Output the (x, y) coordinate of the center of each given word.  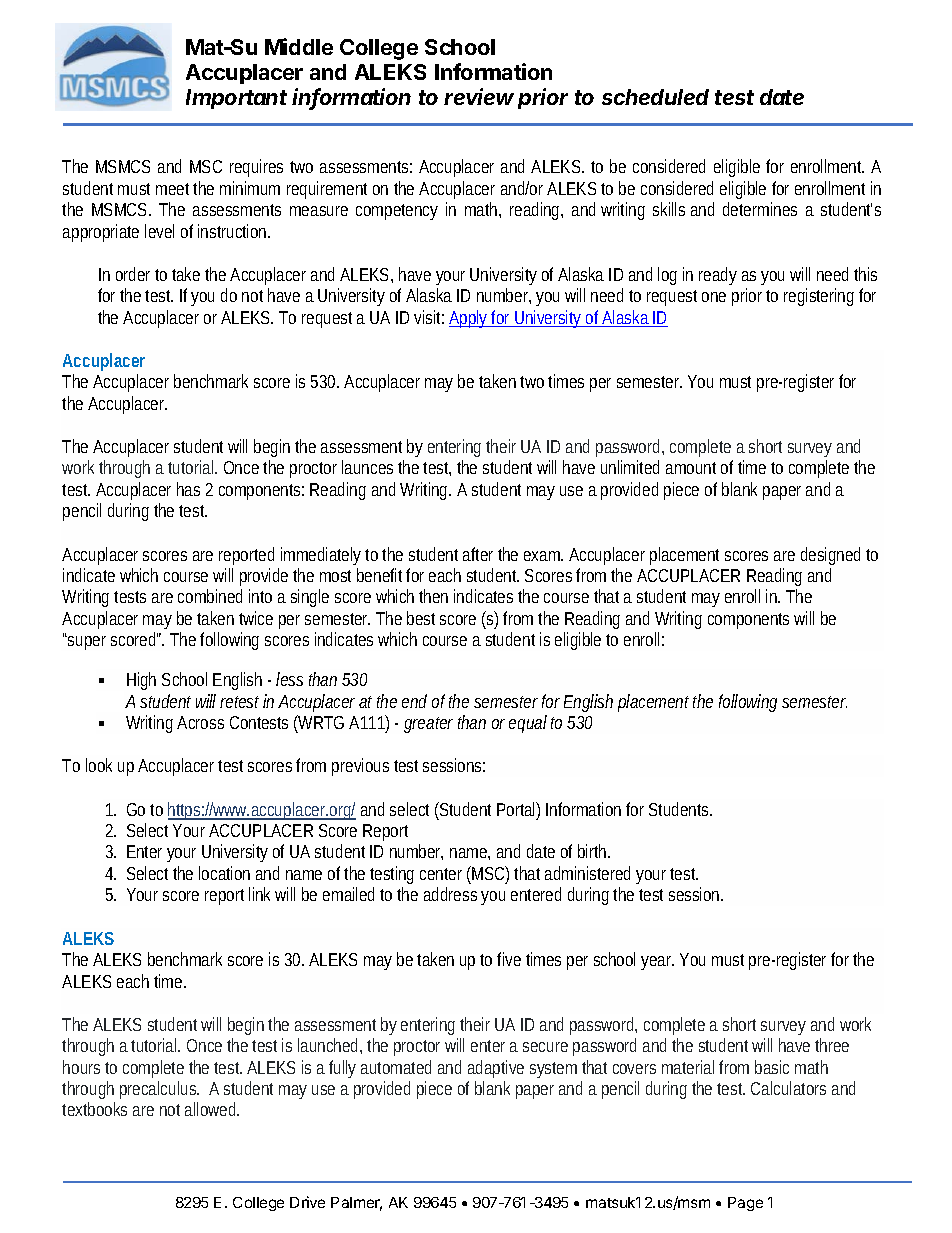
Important (236, 99)
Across (200, 722)
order (136, 274)
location (224, 873)
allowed (212, 1109)
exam (543, 556)
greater (428, 725)
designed (830, 556)
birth (594, 851)
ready (718, 276)
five (509, 959)
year (657, 963)
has (188, 489)
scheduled (655, 97)
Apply (470, 319)
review (479, 96)
